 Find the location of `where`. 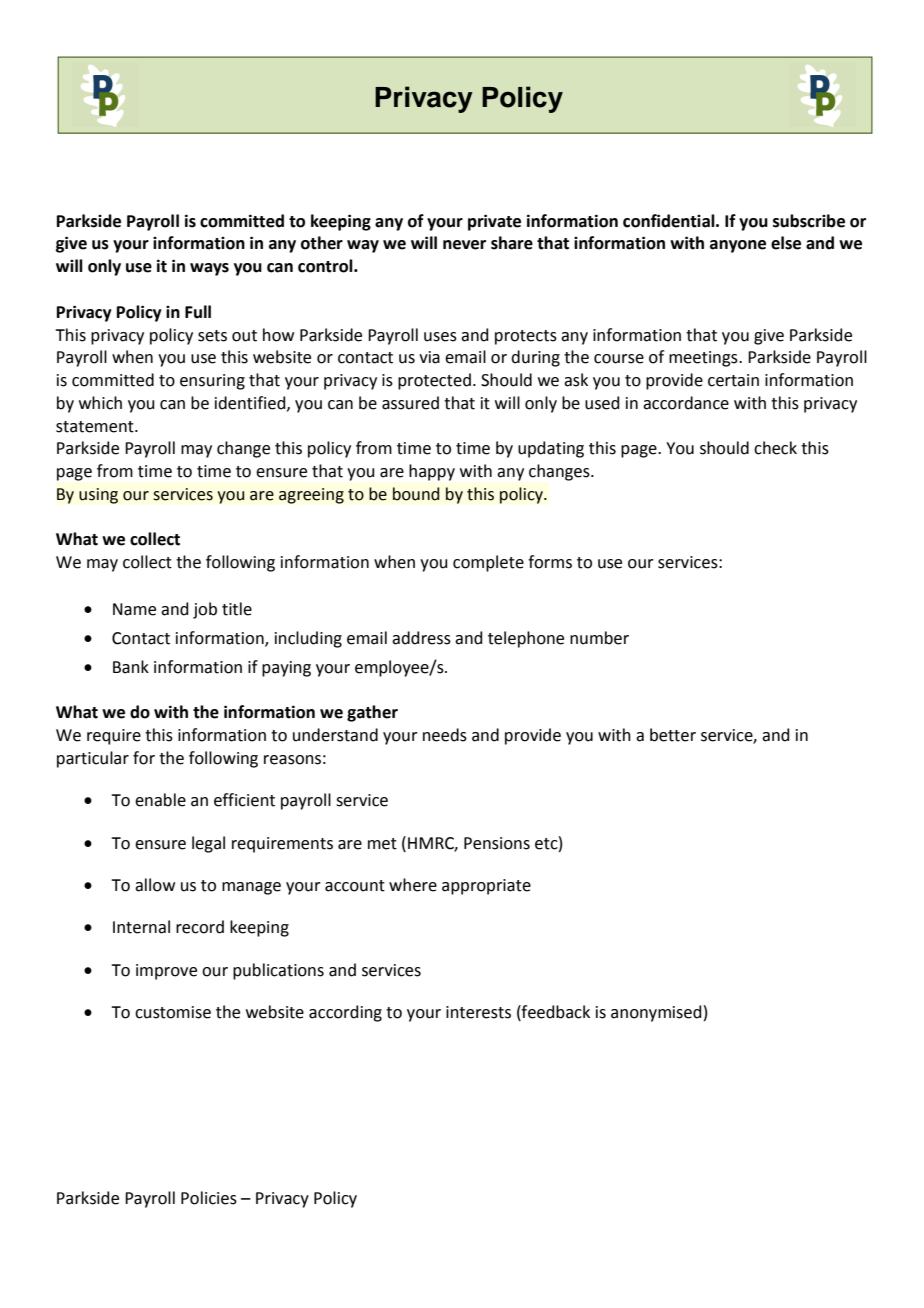

where is located at coordinates (413, 885).
